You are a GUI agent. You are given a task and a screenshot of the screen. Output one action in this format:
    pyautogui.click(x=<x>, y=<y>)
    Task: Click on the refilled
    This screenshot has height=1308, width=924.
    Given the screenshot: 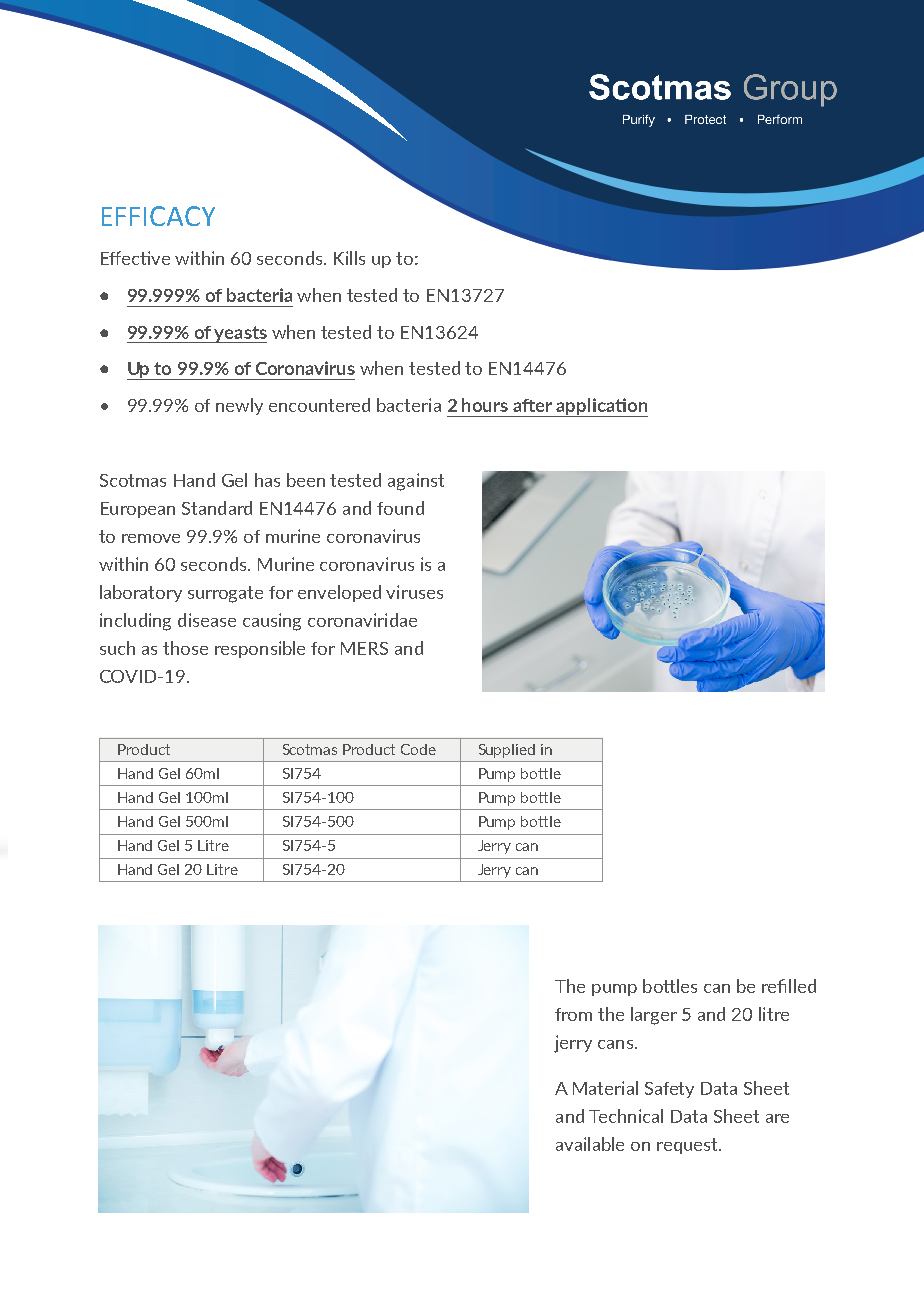 What is the action you would take?
    pyautogui.click(x=789, y=986)
